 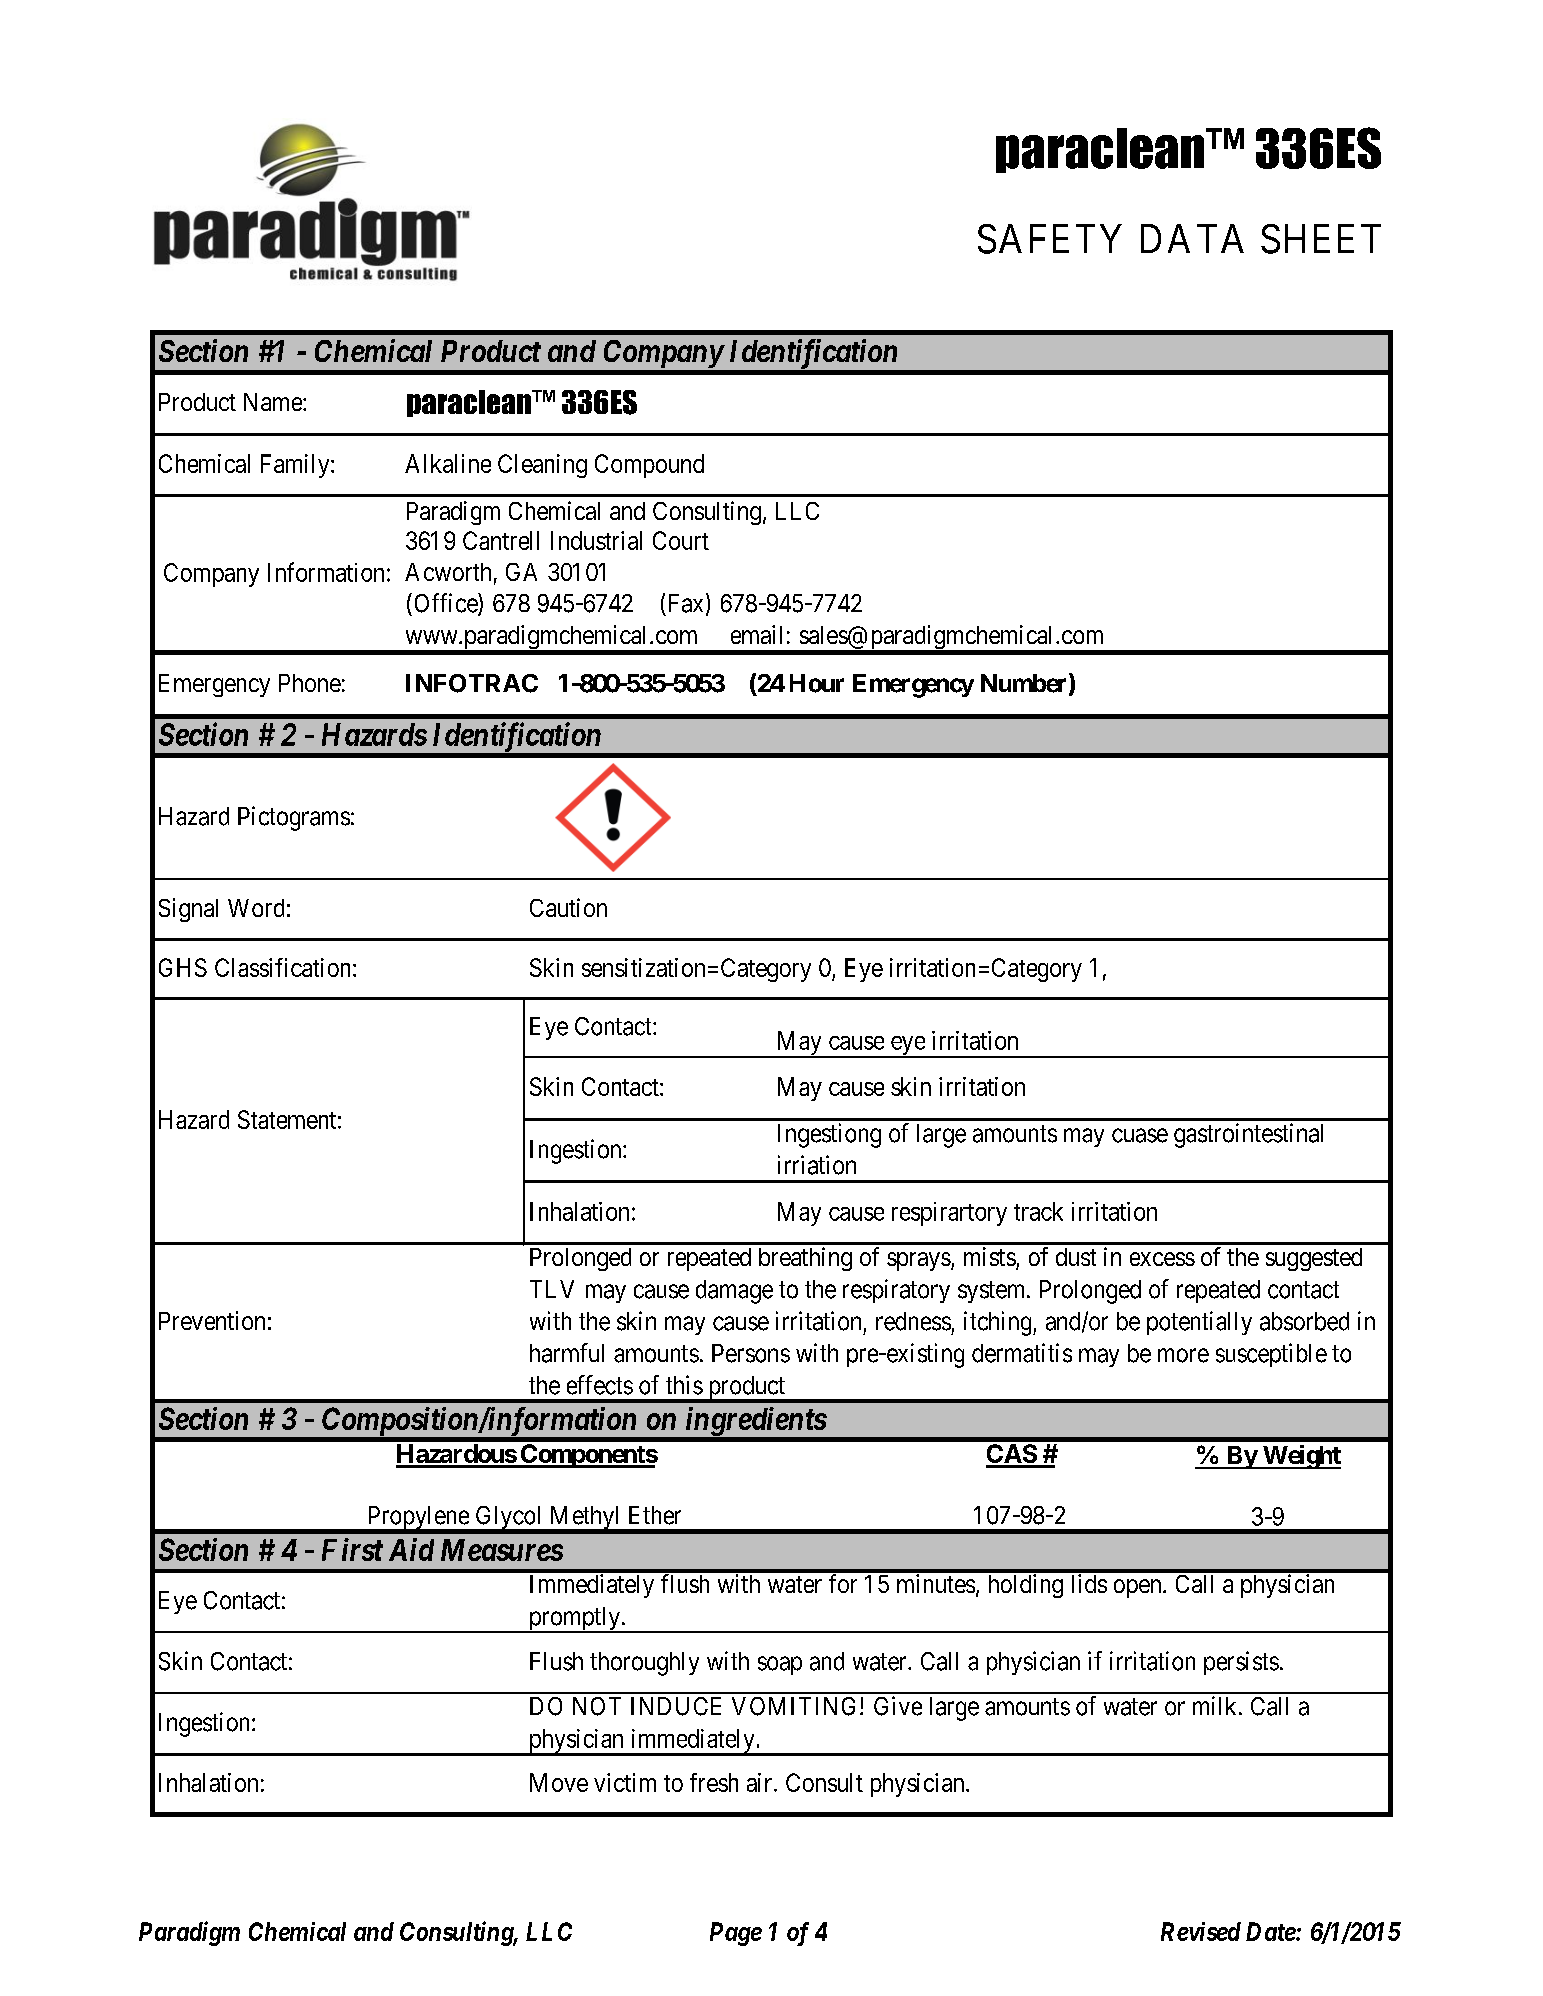 What do you see at coordinates (805, 1259) in the image?
I see `breathing` at bounding box center [805, 1259].
